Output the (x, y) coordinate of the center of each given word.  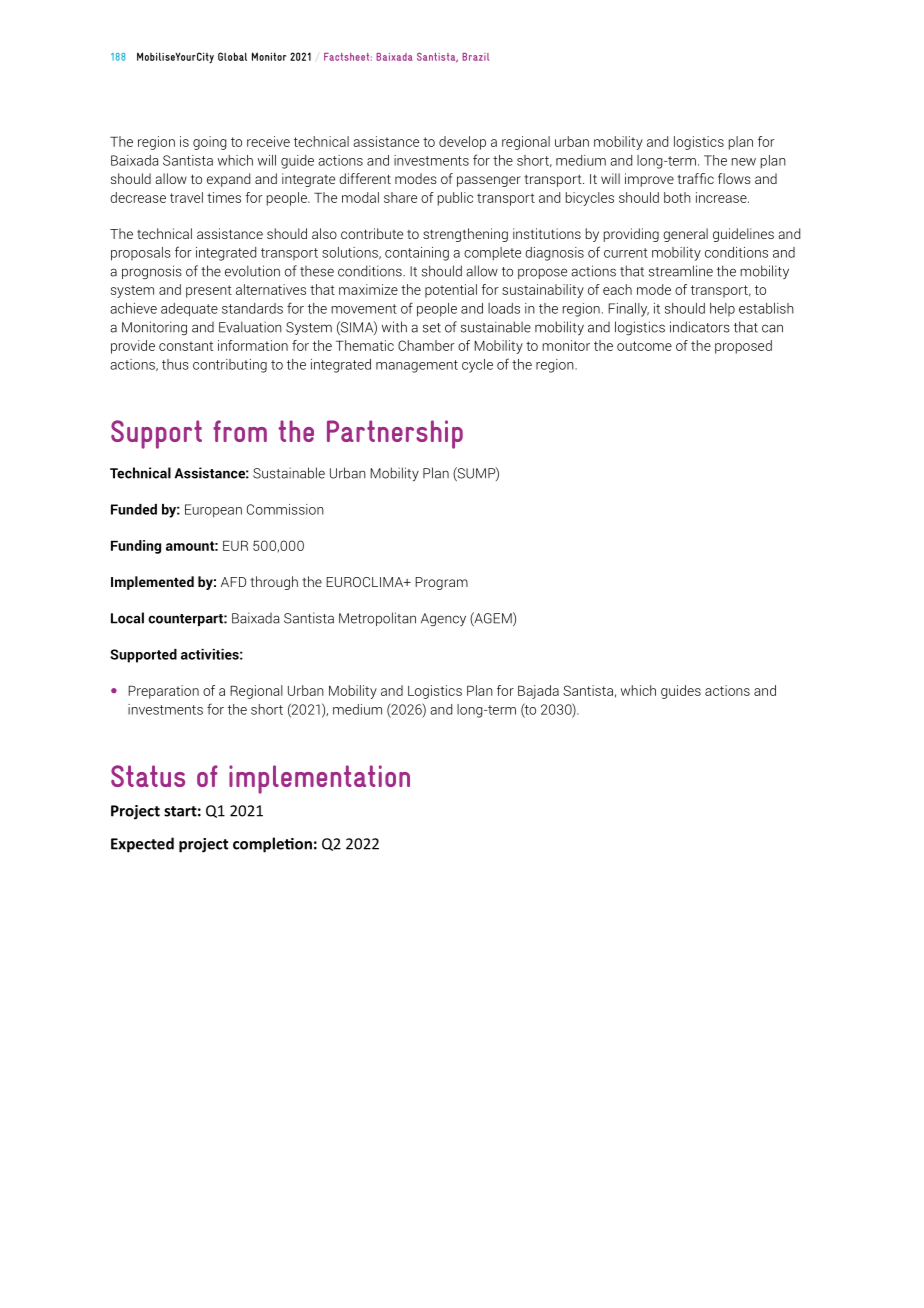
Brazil (475, 57)
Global (232, 56)
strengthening (465, 235)
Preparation (163, 692)
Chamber (426, 345)
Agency (443, 619)
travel (186, 197)
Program (441, 583)
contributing (230, 366)
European (213, 511)
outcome (644, 346)
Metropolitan (377, 619)
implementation (319, 779)
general (685, 235)
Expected (142, 845)
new (744, 162)
